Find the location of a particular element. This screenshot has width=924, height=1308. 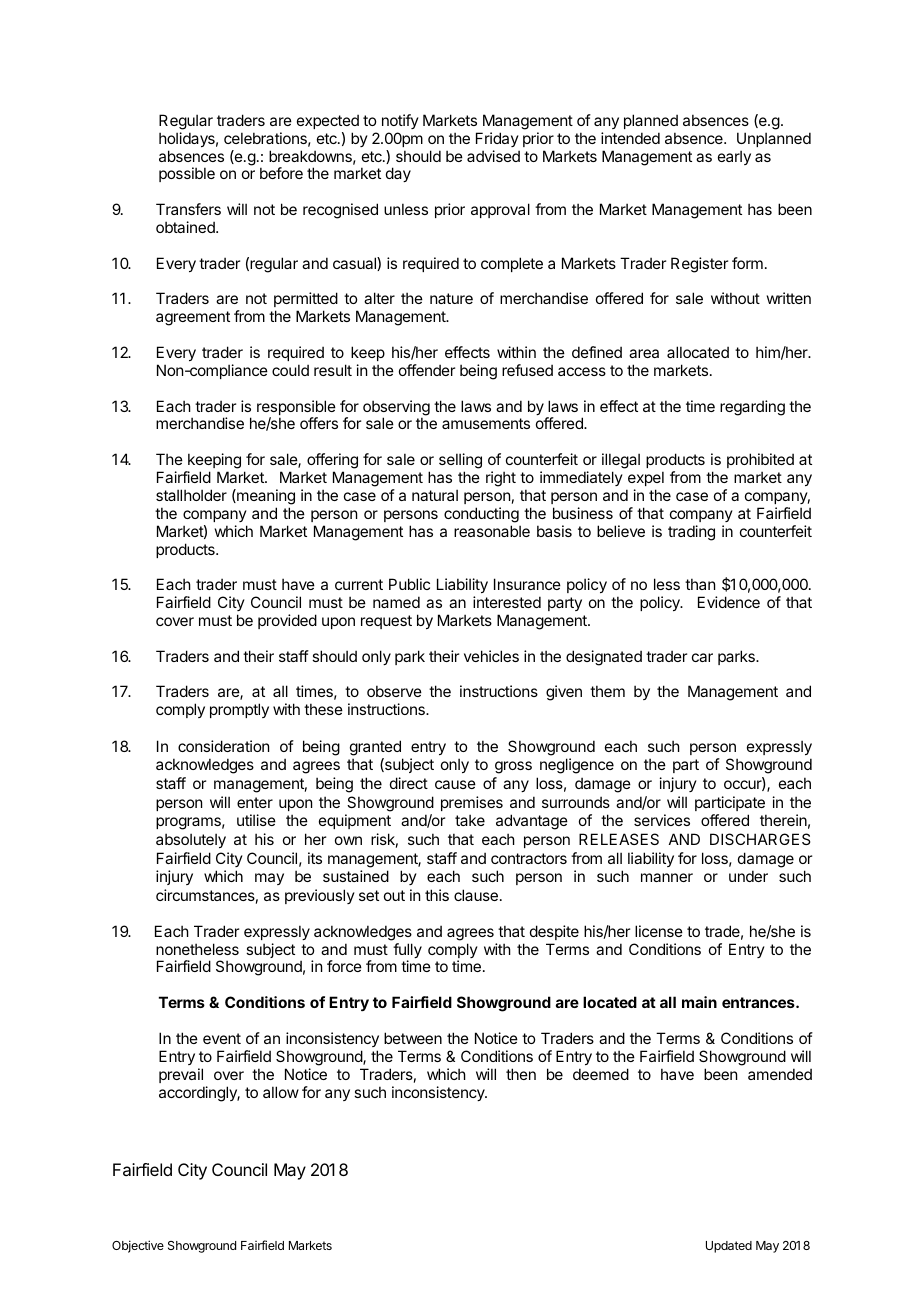

then is located at coordinates (521, 1074).
